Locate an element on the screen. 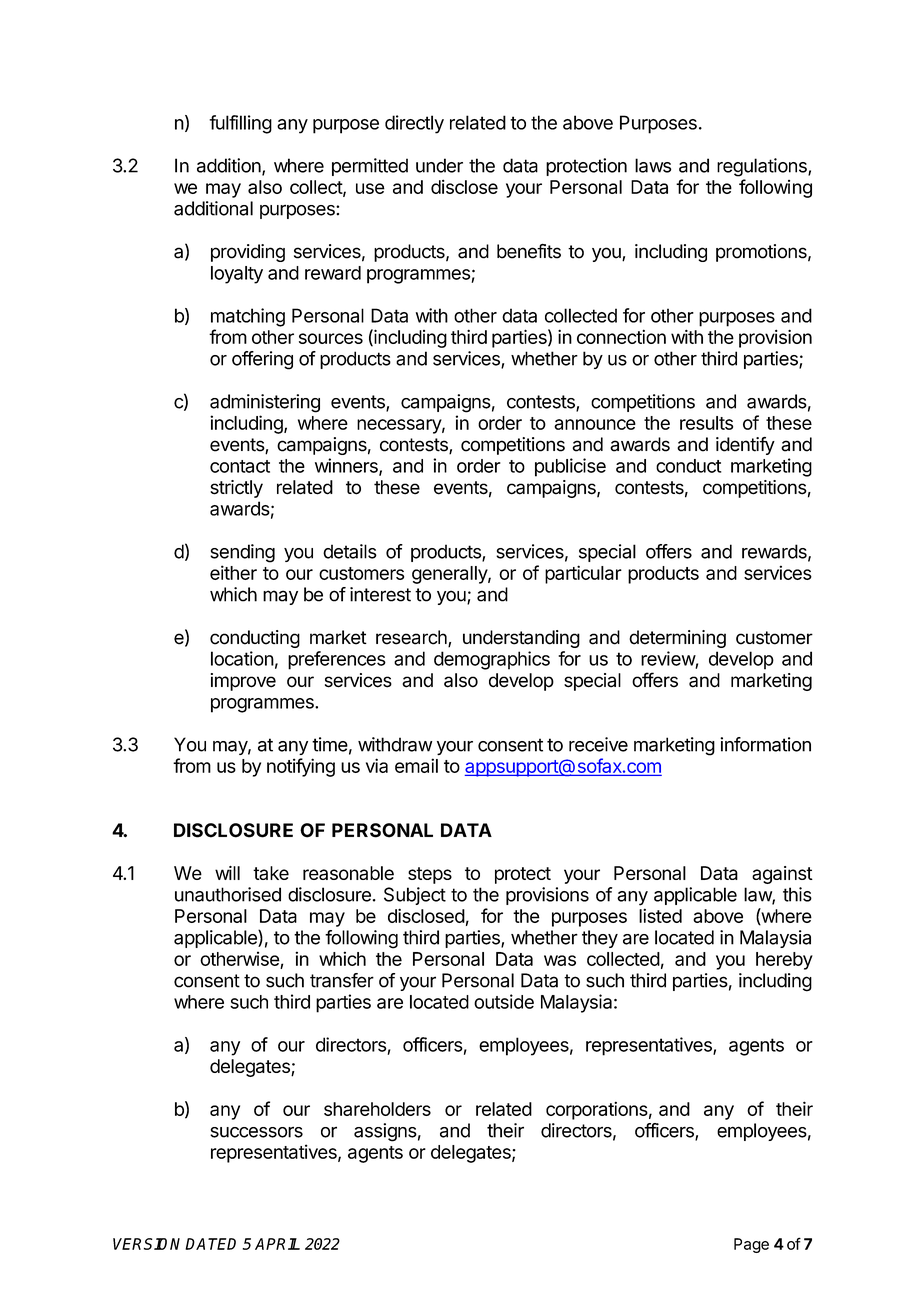  APRIL is located at coordinates (277, 1244).
